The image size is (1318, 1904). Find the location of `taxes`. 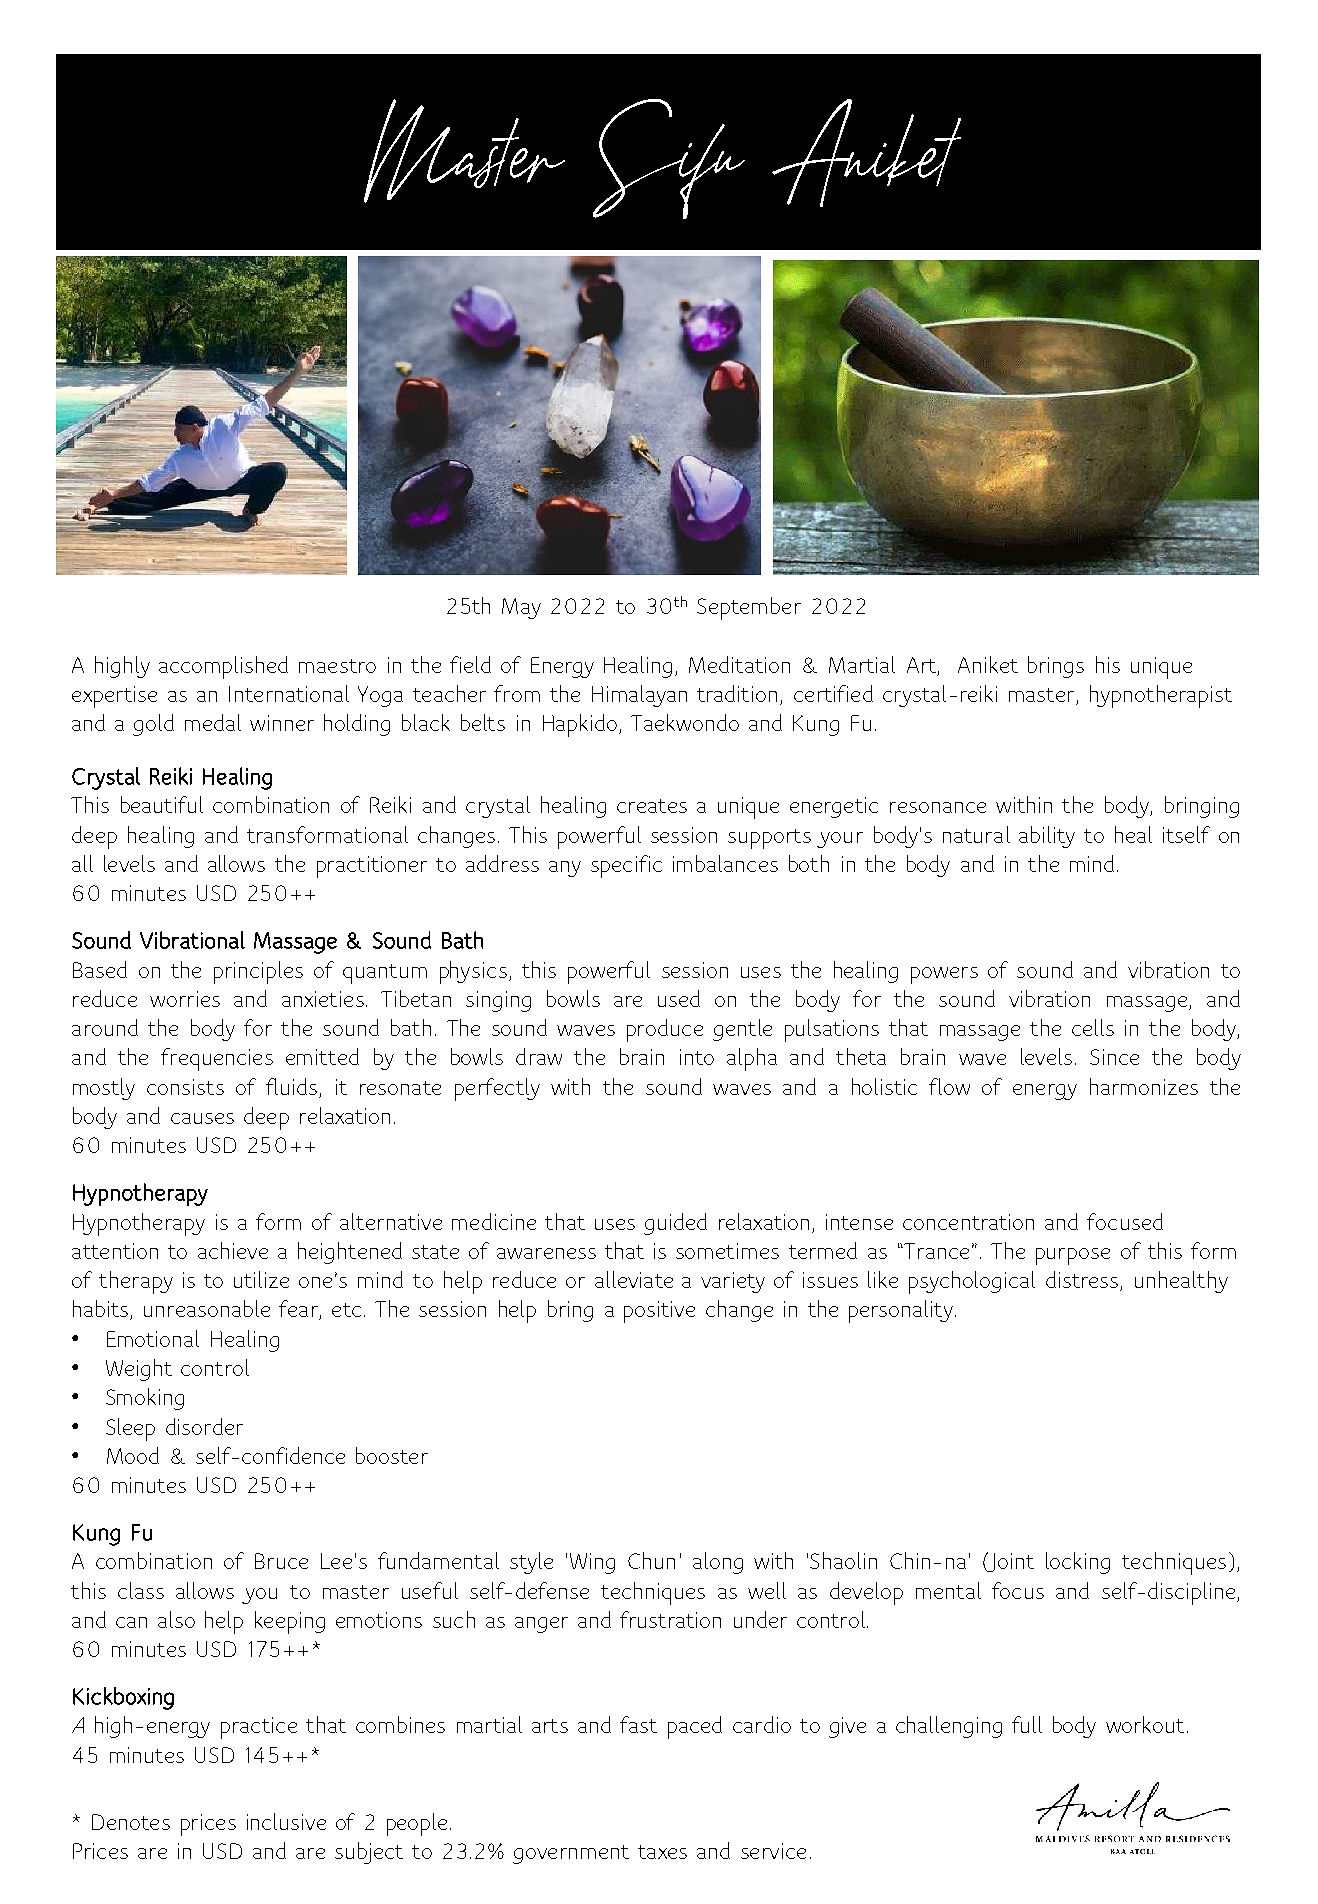

taxes is located at coordinates (662, 1852).
